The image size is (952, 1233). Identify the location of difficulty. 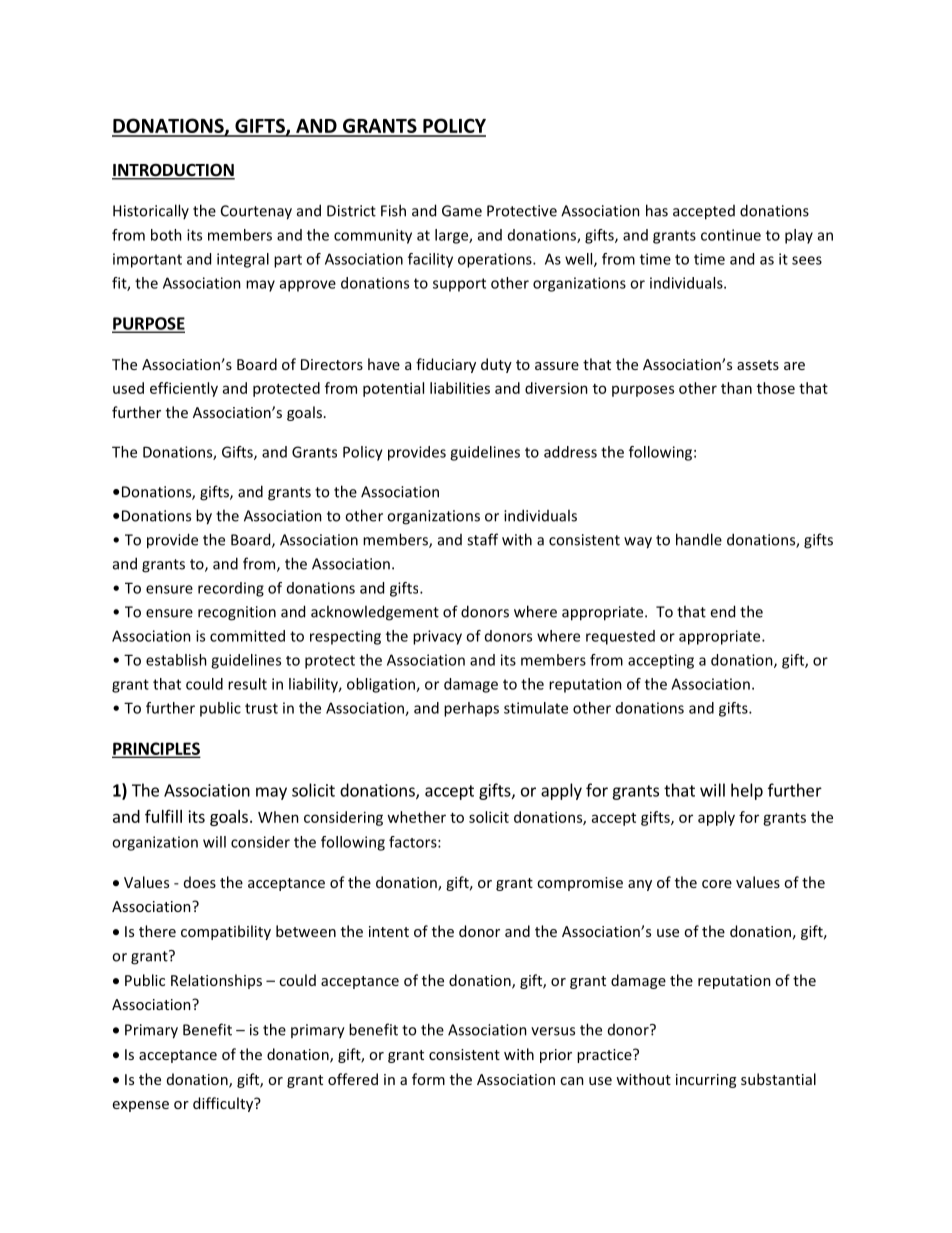
(224, 1104).
